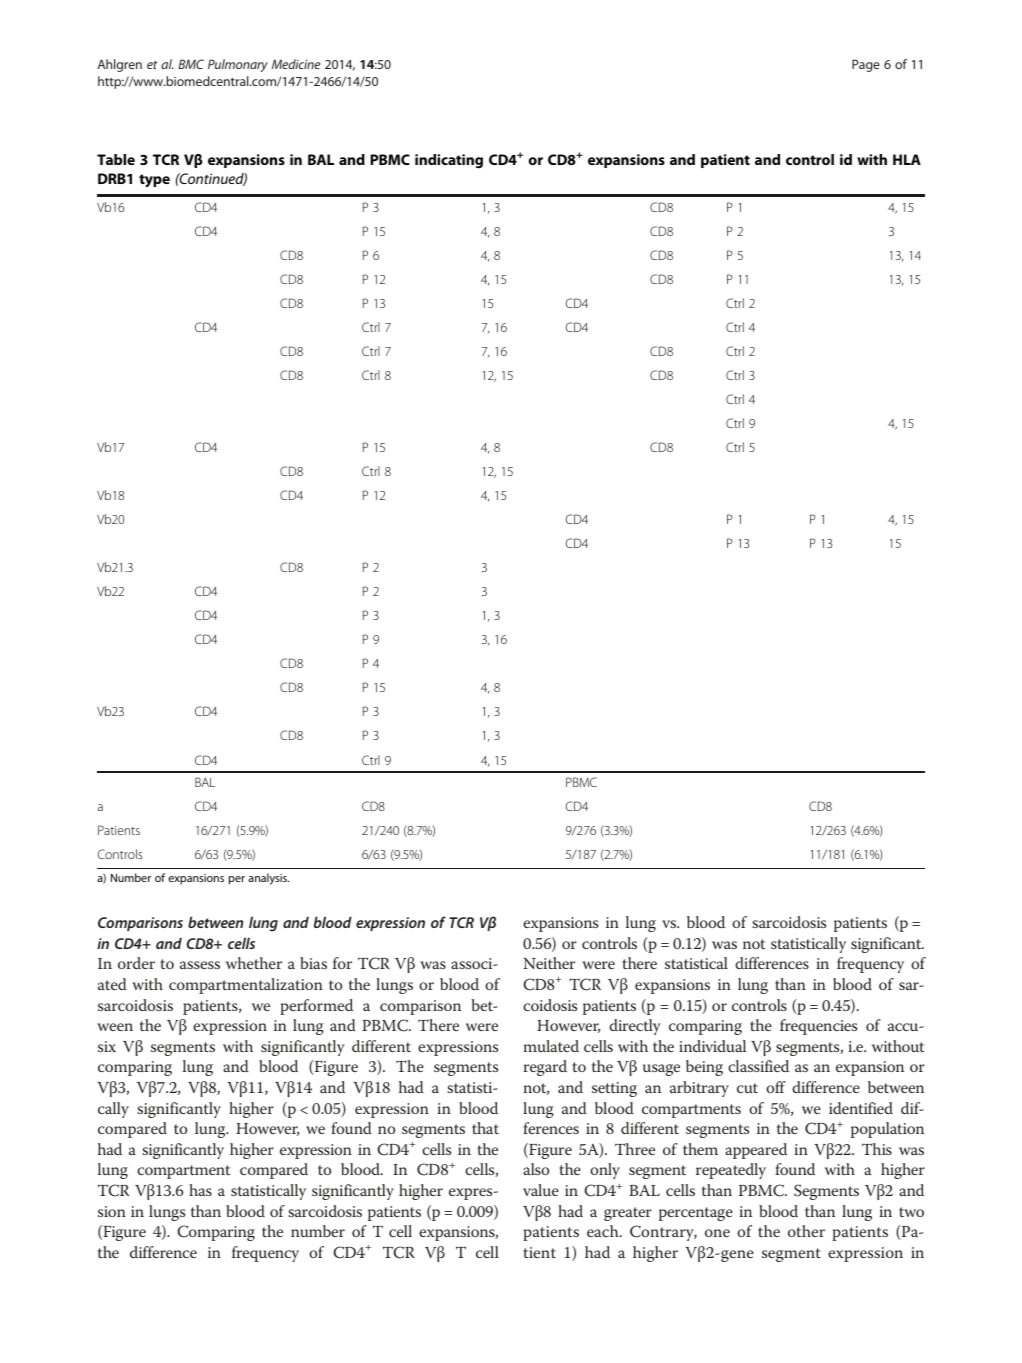  I want to click on indicating, so click(449, 161).
